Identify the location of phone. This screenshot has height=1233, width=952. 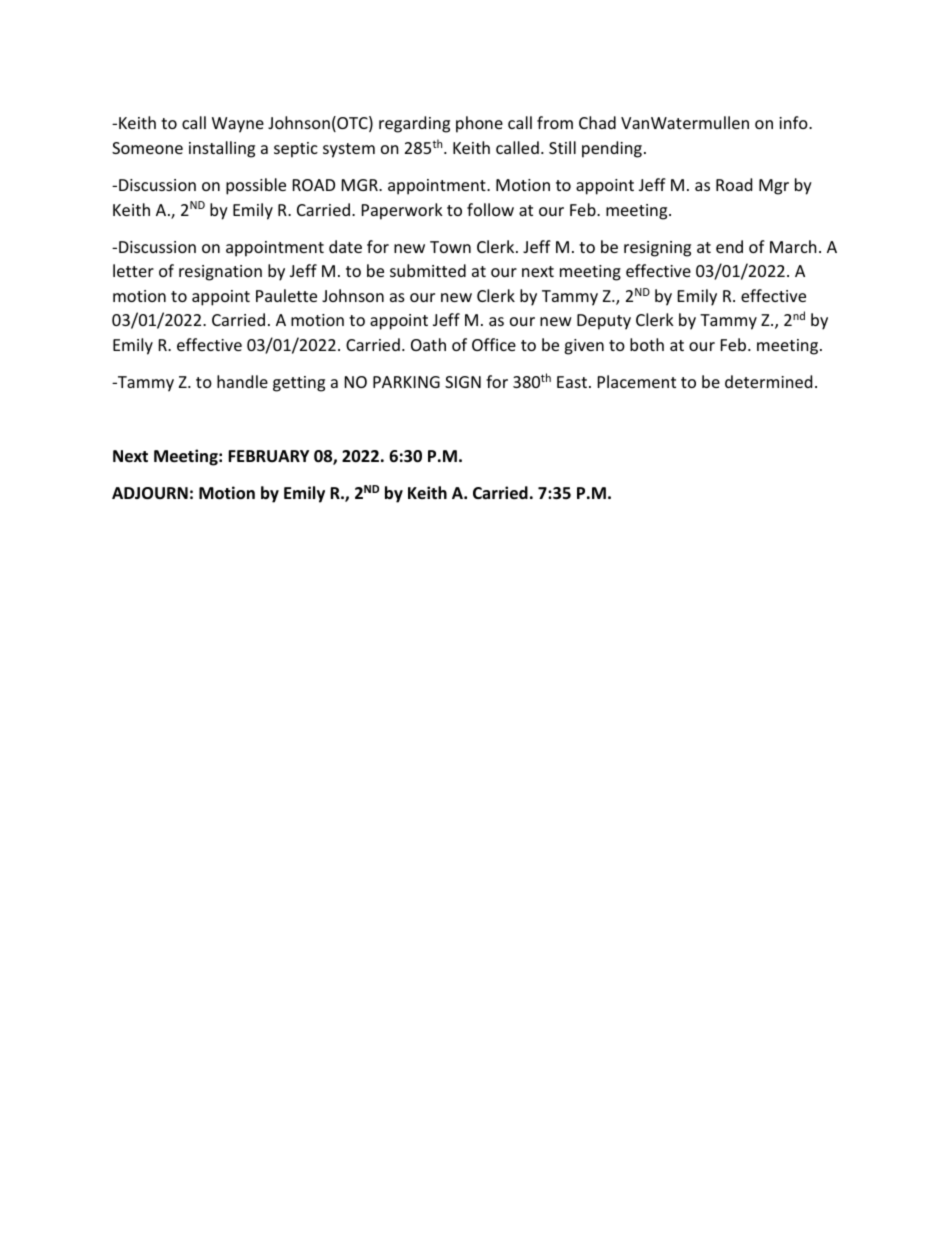
(479, 124).
